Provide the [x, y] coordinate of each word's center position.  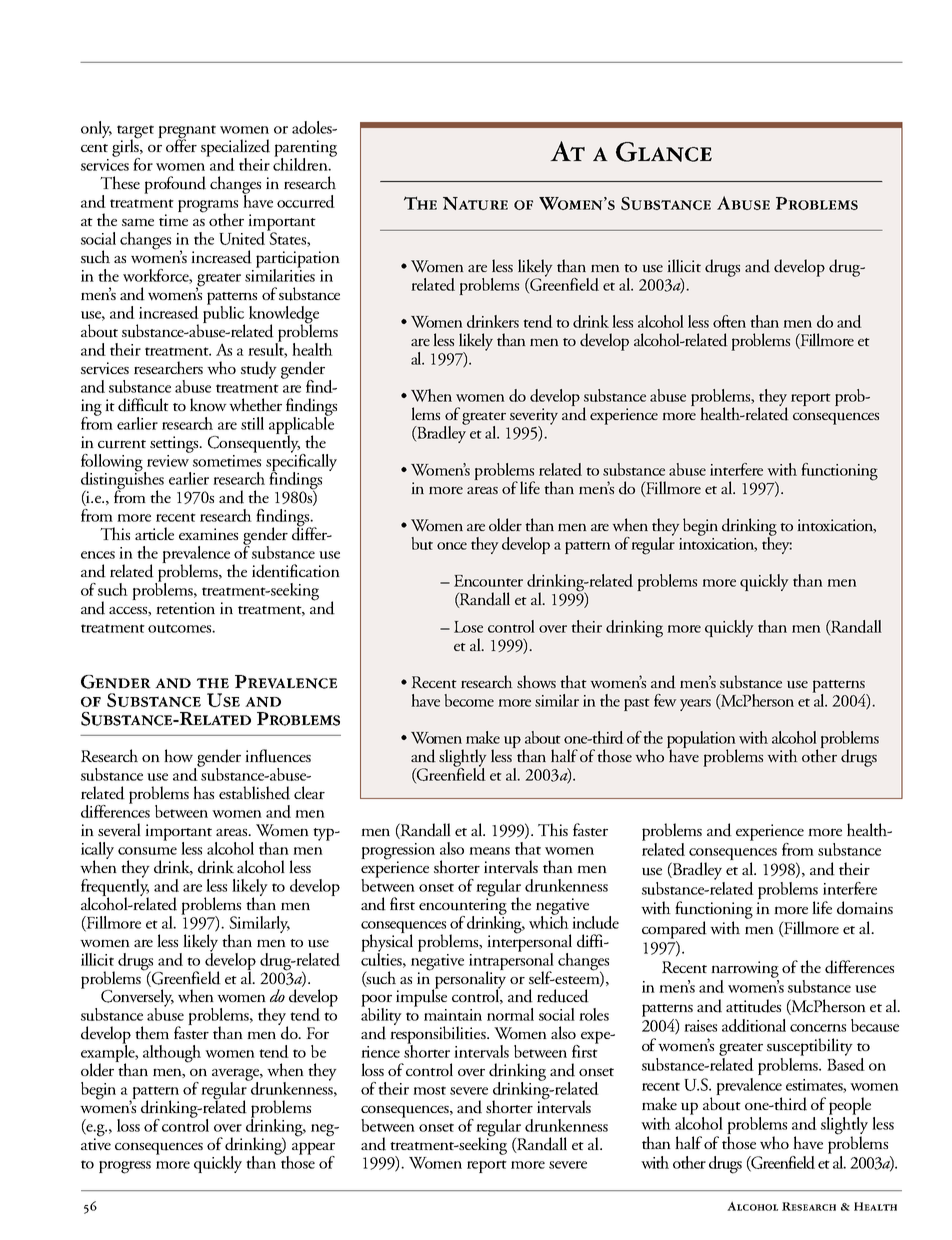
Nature [475, 203]
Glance [664, 152]
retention [185, 608]
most [429, 1090]
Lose [468, 627]
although [172, 1054]
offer [181, 144]
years [695, 705]
